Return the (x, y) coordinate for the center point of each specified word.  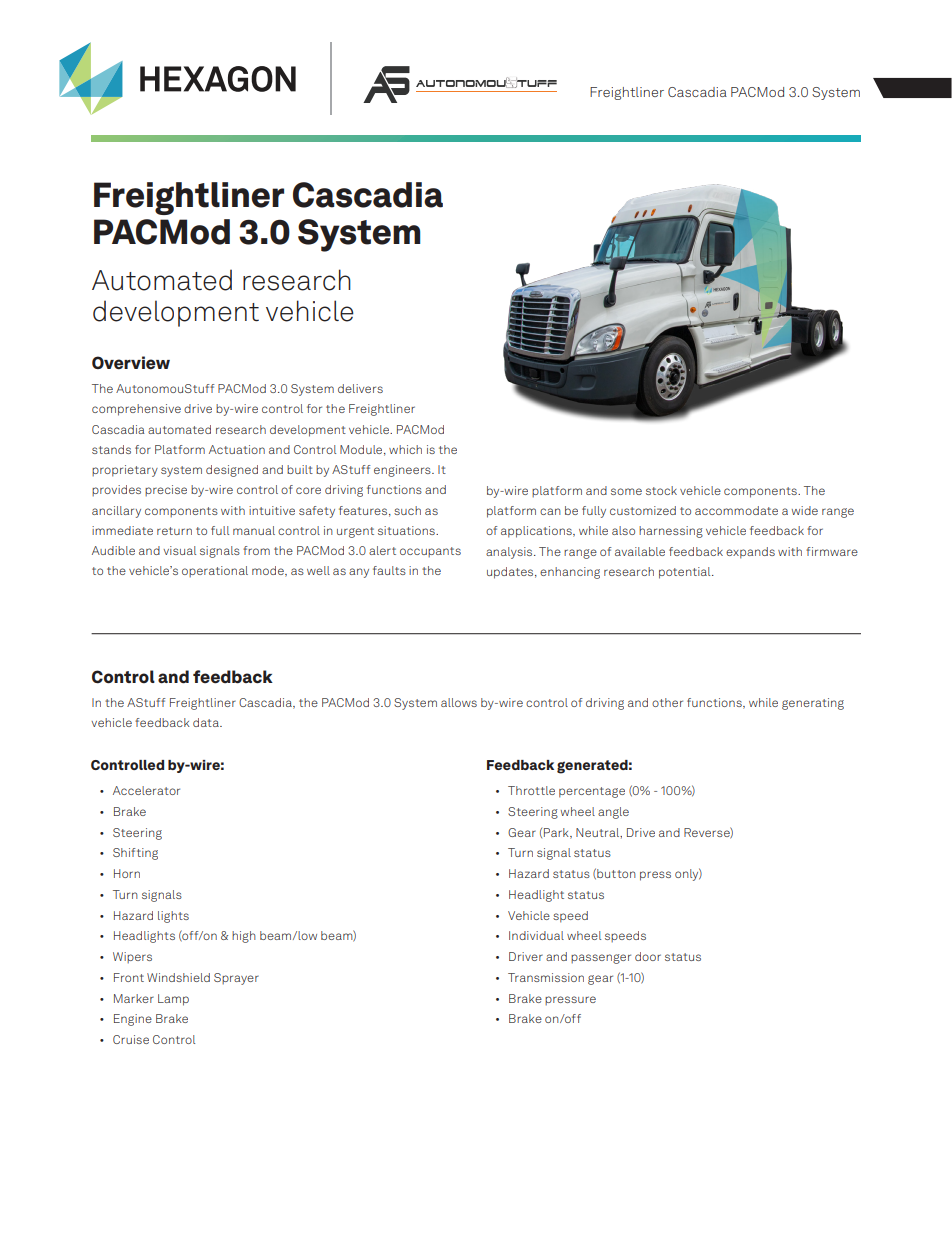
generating (813, 704)
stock (661, 490)
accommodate (736, 510)
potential (686, 573)
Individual (536, 935)
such (407, 510)
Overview (131, 363)
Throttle (531, 790)
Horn (127, 873)
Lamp (173, 1000)
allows (459, 702)
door (648, 956)
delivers (360, 388)
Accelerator (146, 790)
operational (215, 571)
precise (166, 490)
